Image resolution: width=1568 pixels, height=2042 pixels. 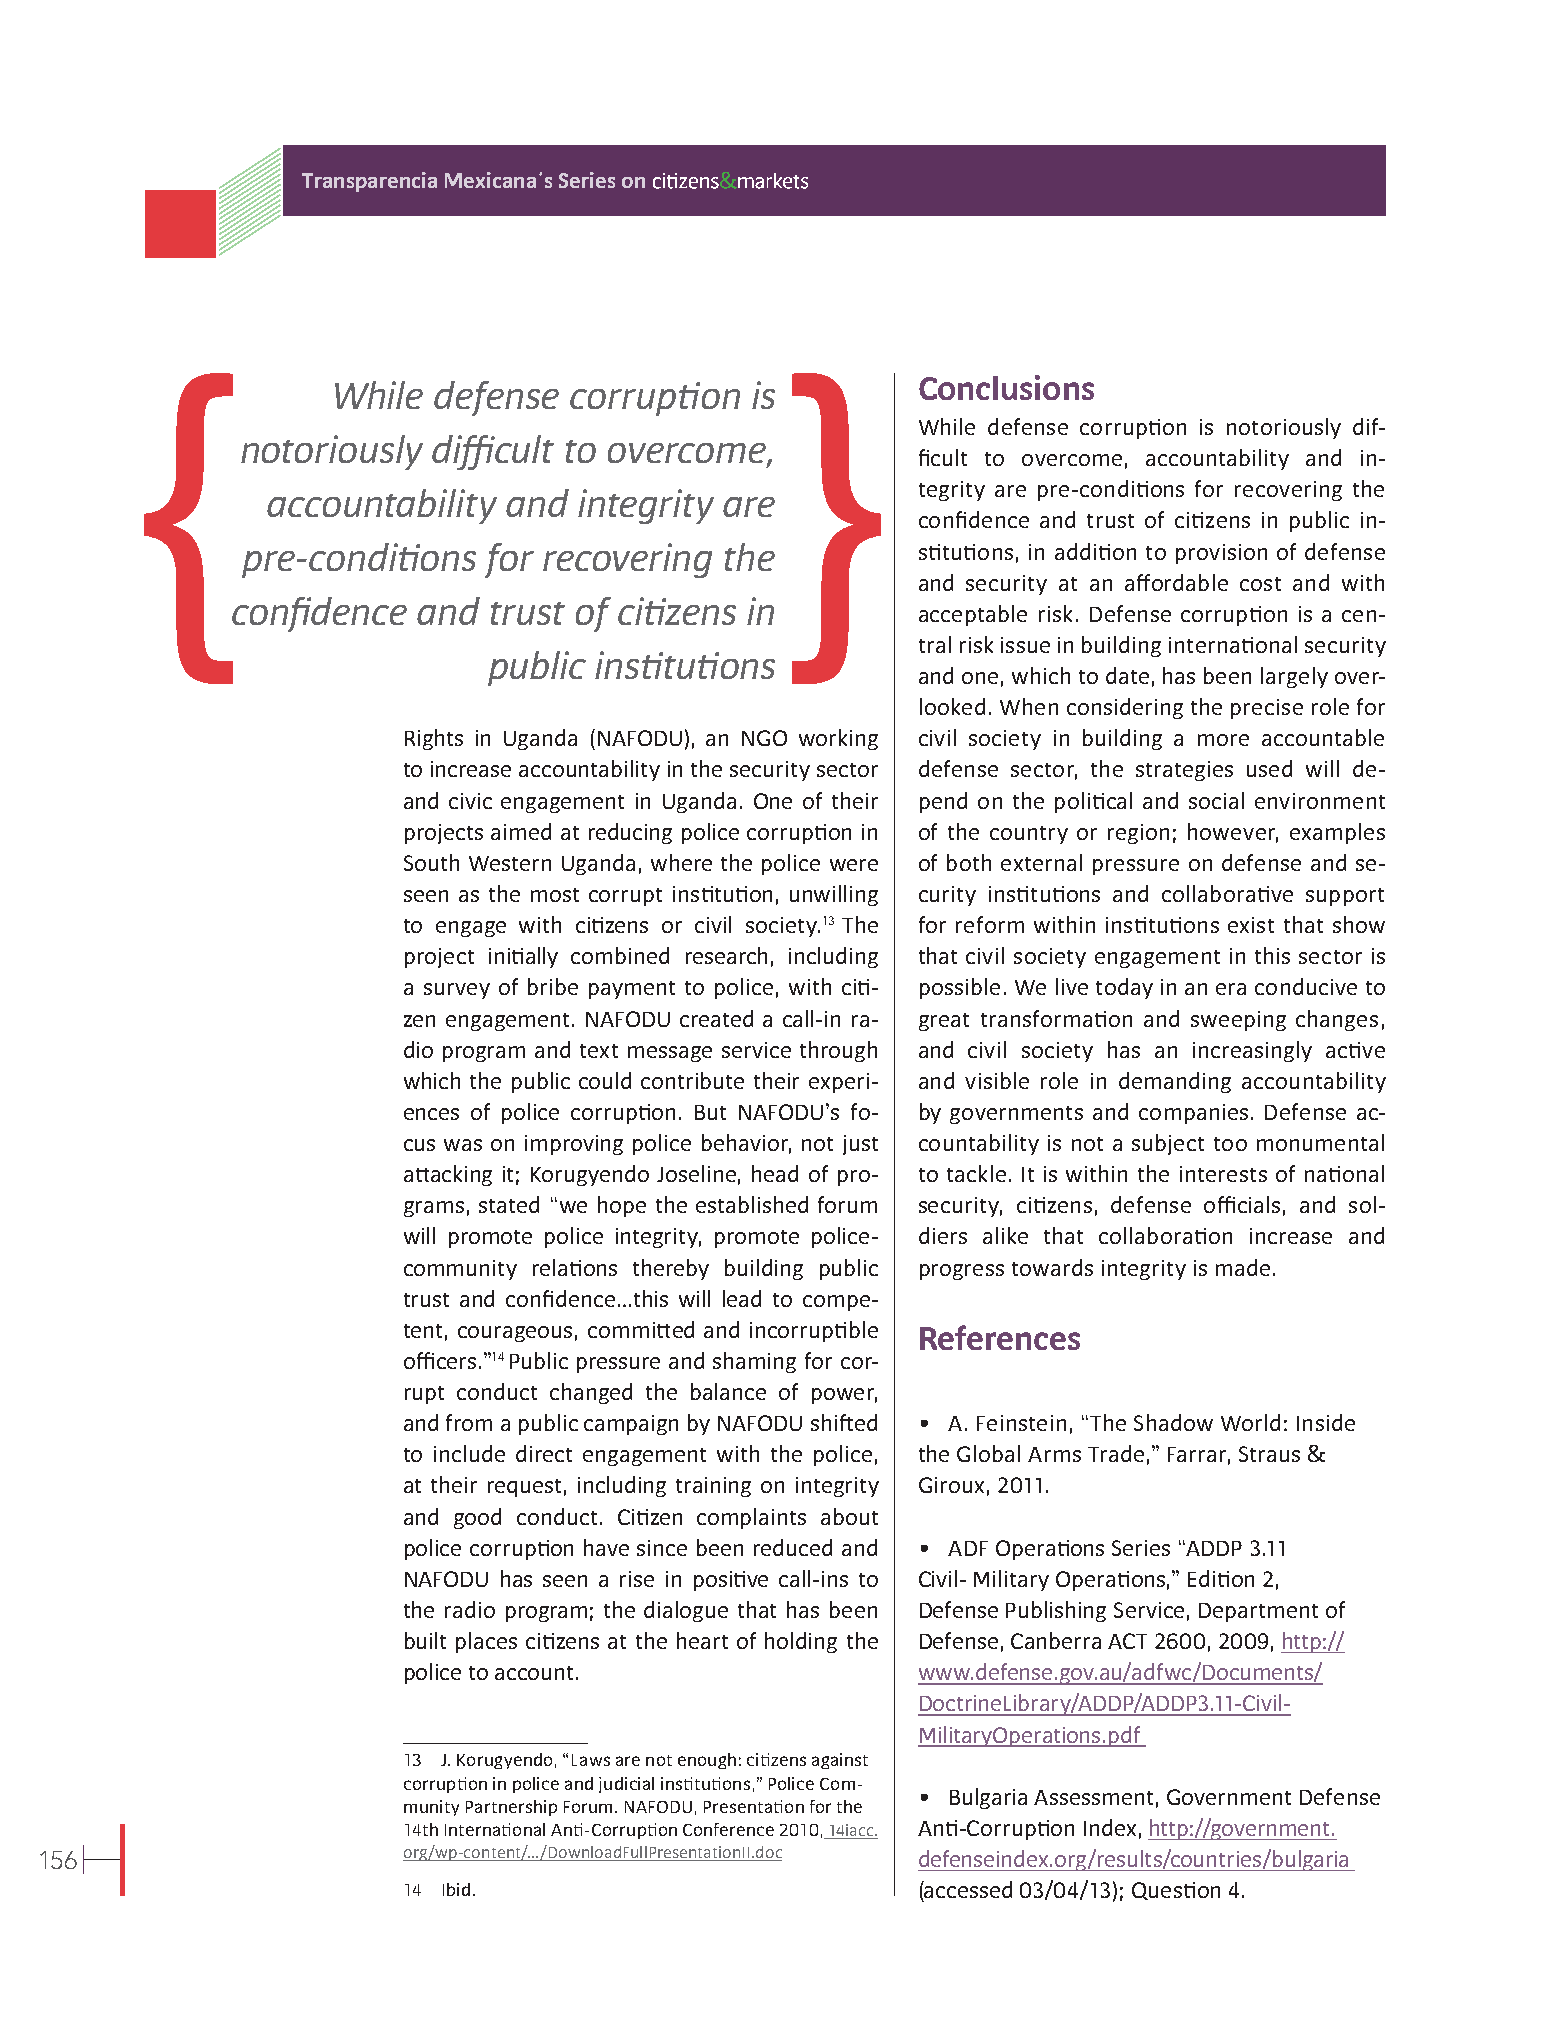 What do you see at coordinates (1238, 1021) in the page?
I see `sweeping` at bounding box center [1238, 1021].
